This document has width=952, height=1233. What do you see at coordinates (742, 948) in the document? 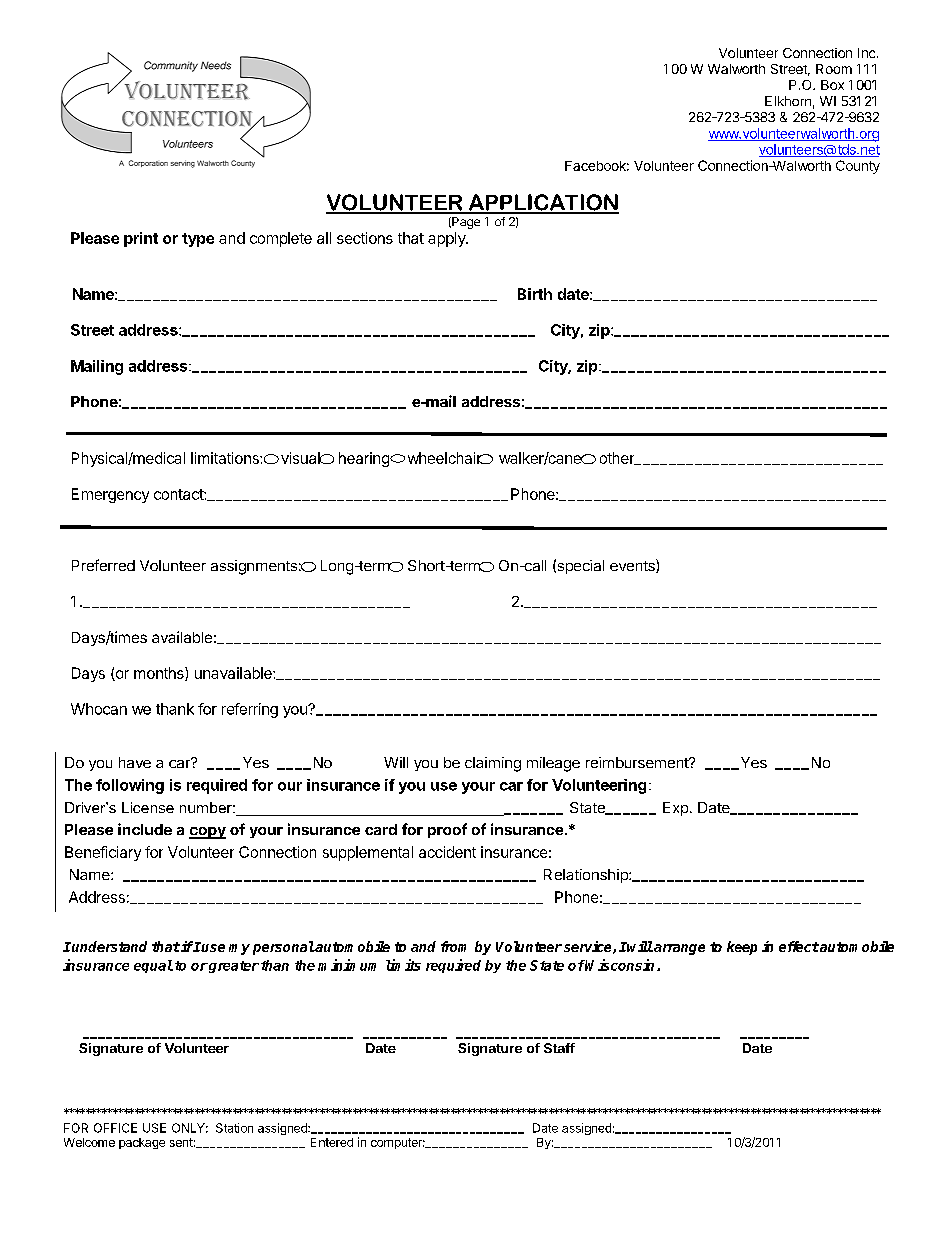
I see `keep` at bounding box center [742, 948].
